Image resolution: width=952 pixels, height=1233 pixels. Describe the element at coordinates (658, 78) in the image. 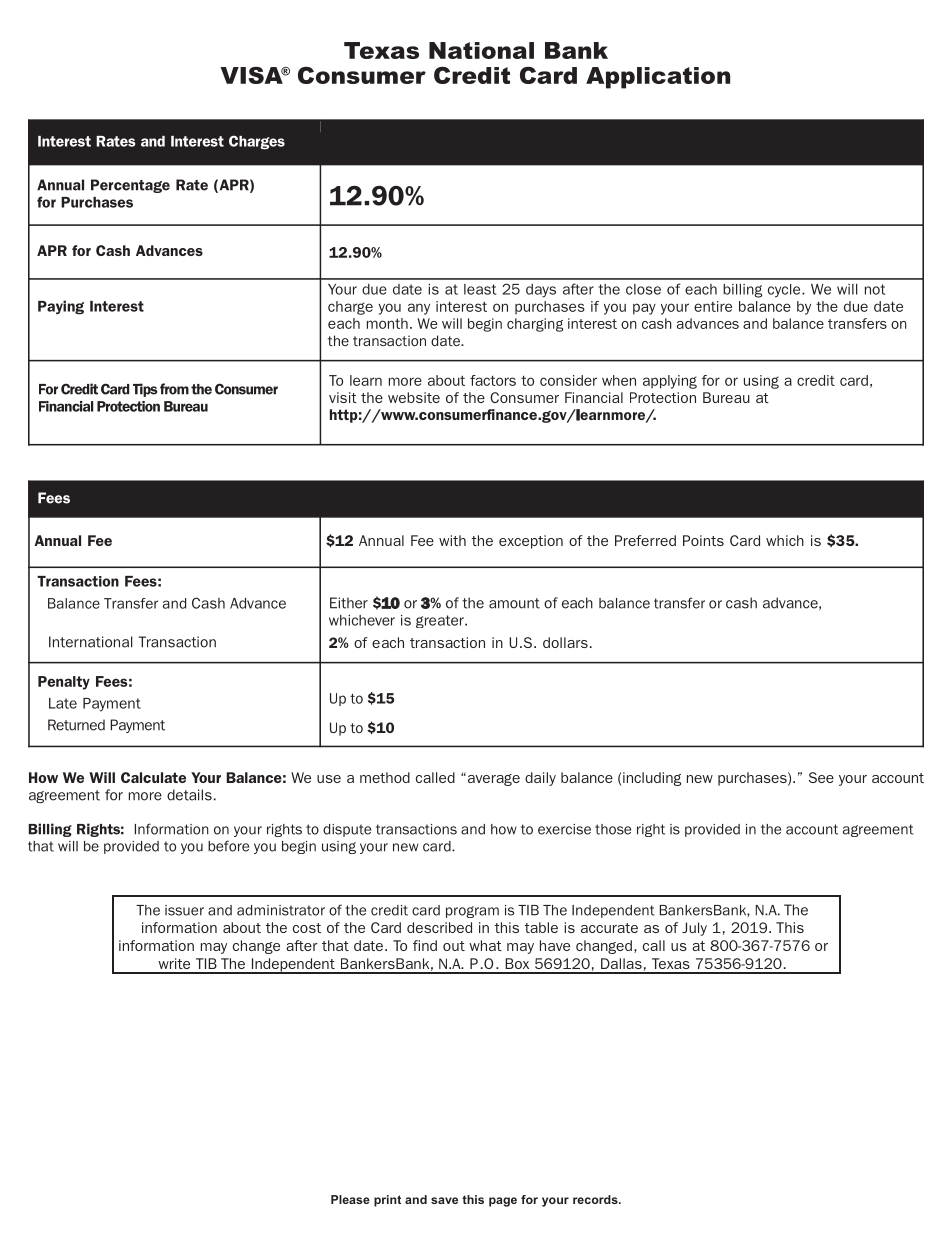

I see `Application` at that location.
